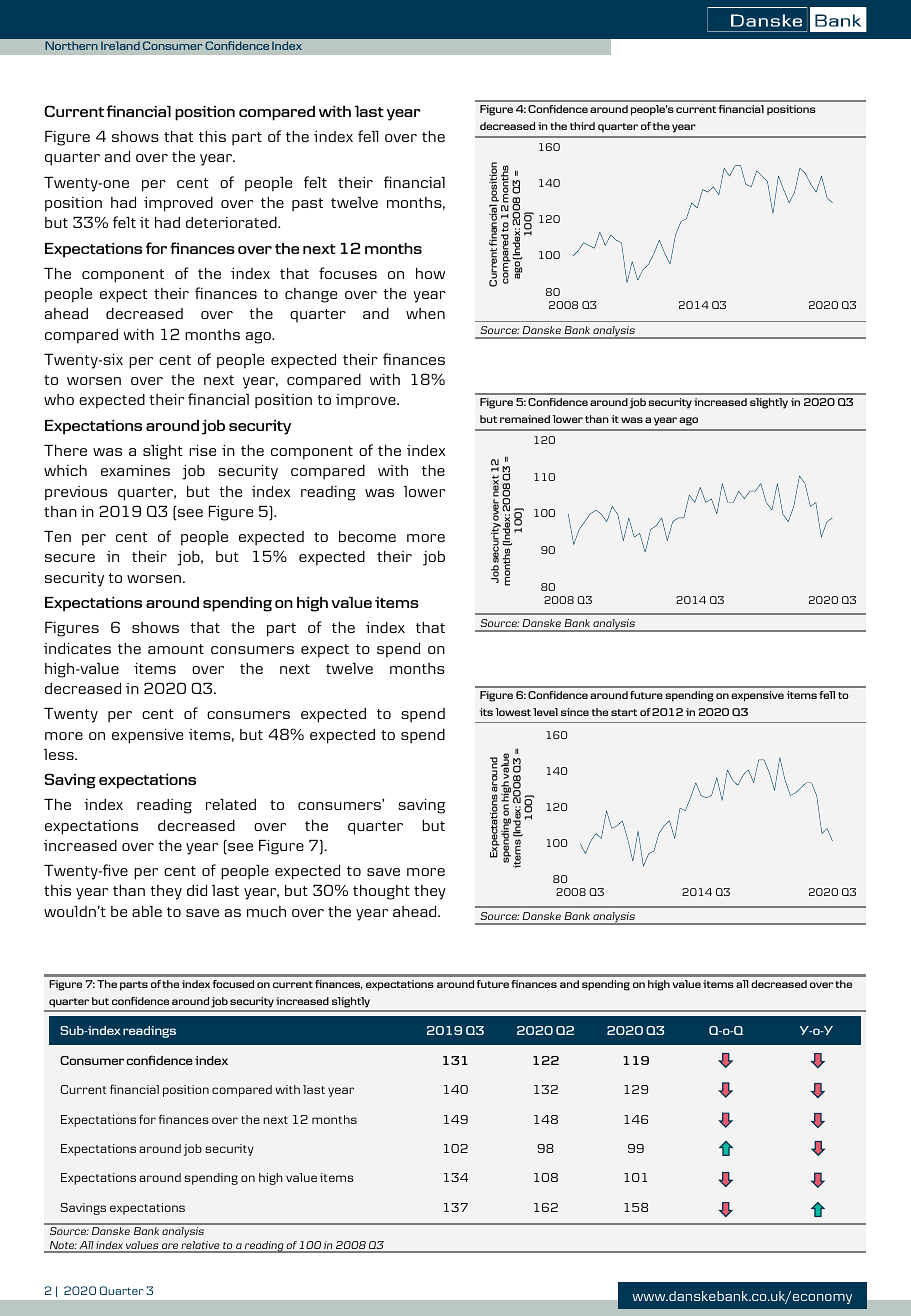 This image has width=911, height=1316. Describe the element at coordinates (232, 222) in the image. I see `deteriorated` at that location.
